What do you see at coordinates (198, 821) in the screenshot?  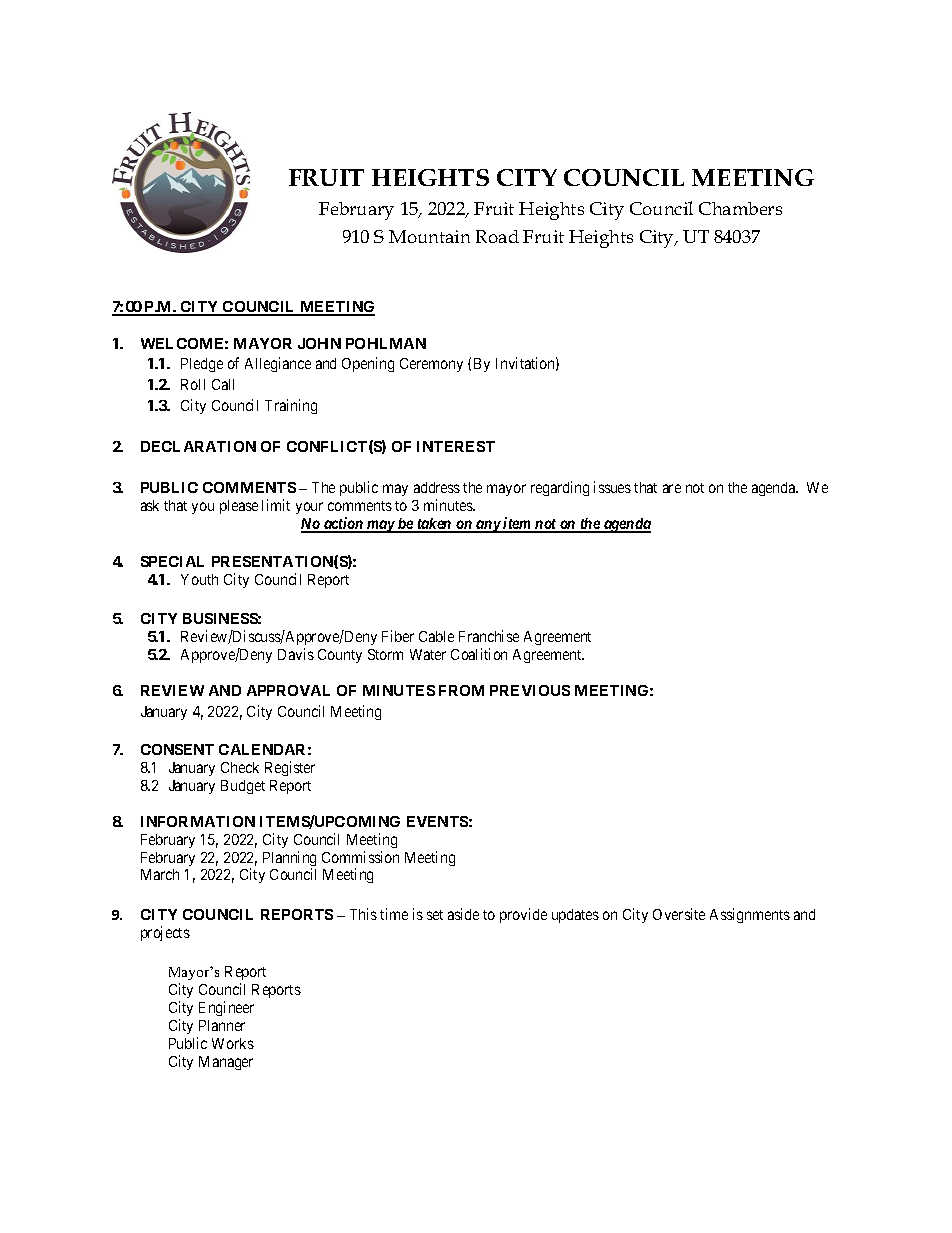 I see `INFORMATION` at bounding box center [198, 821].
